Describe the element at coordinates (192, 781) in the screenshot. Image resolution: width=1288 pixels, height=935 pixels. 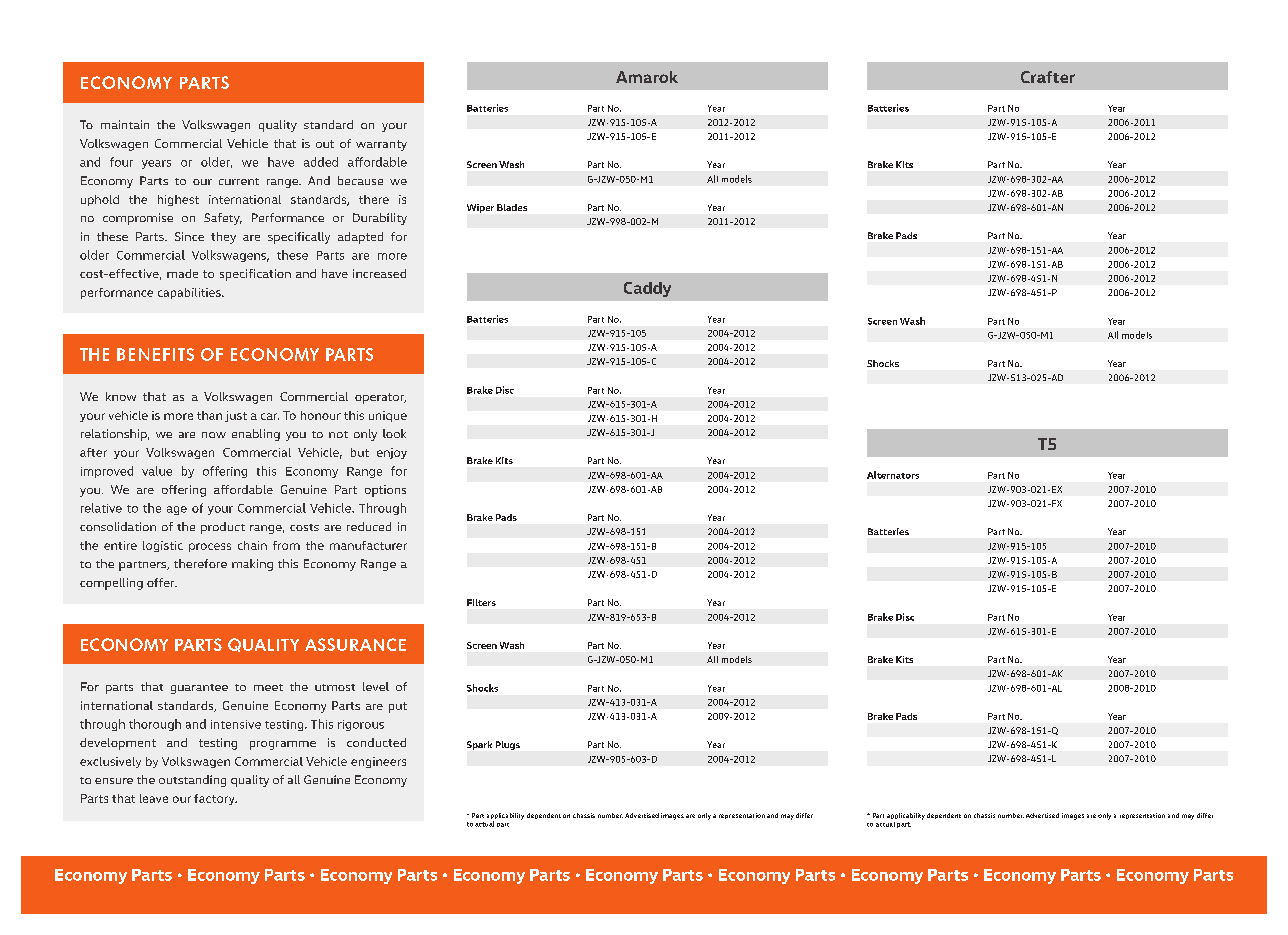
I see `outstanding` at that location.
